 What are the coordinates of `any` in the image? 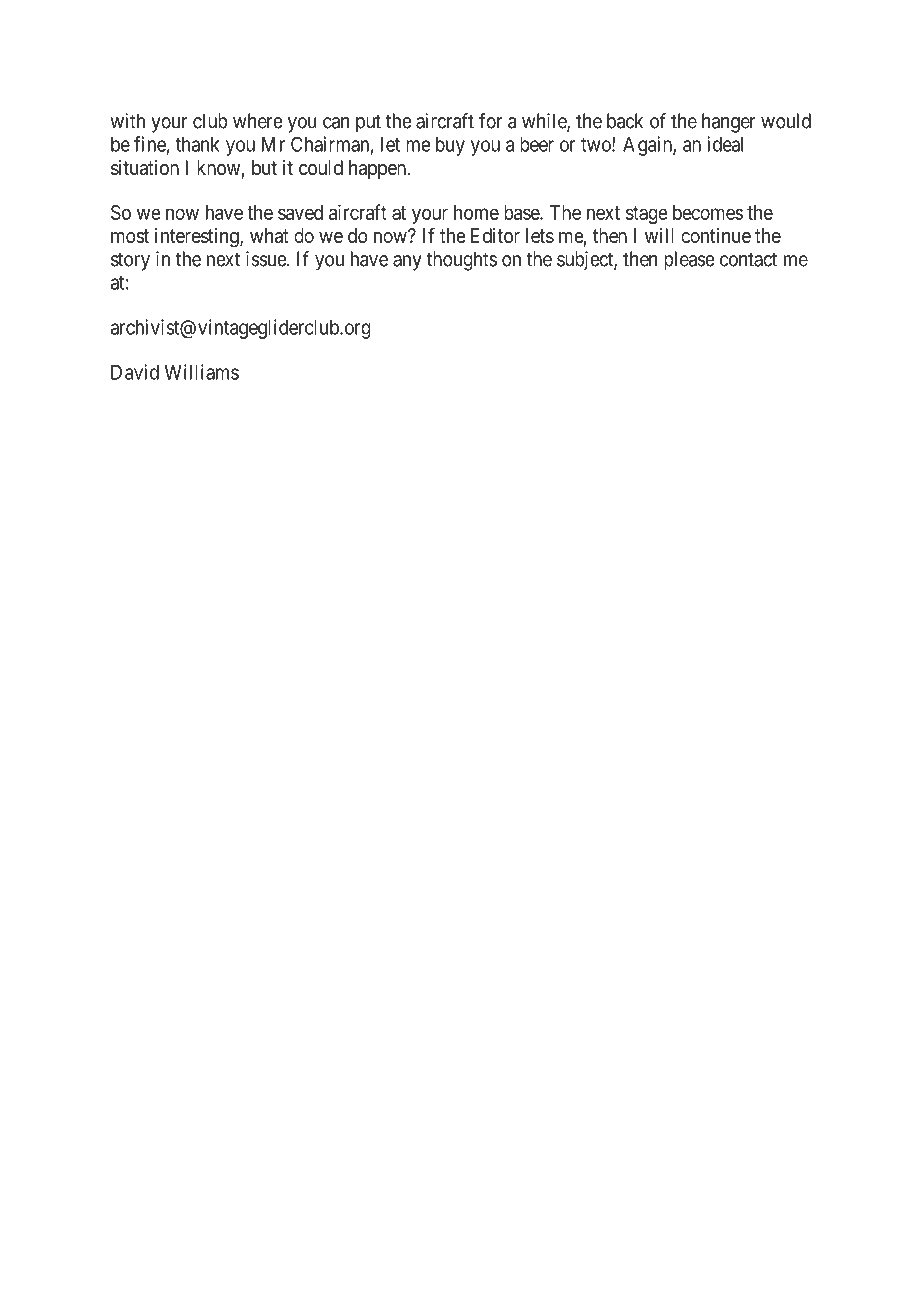 It's located at (407, 263).
